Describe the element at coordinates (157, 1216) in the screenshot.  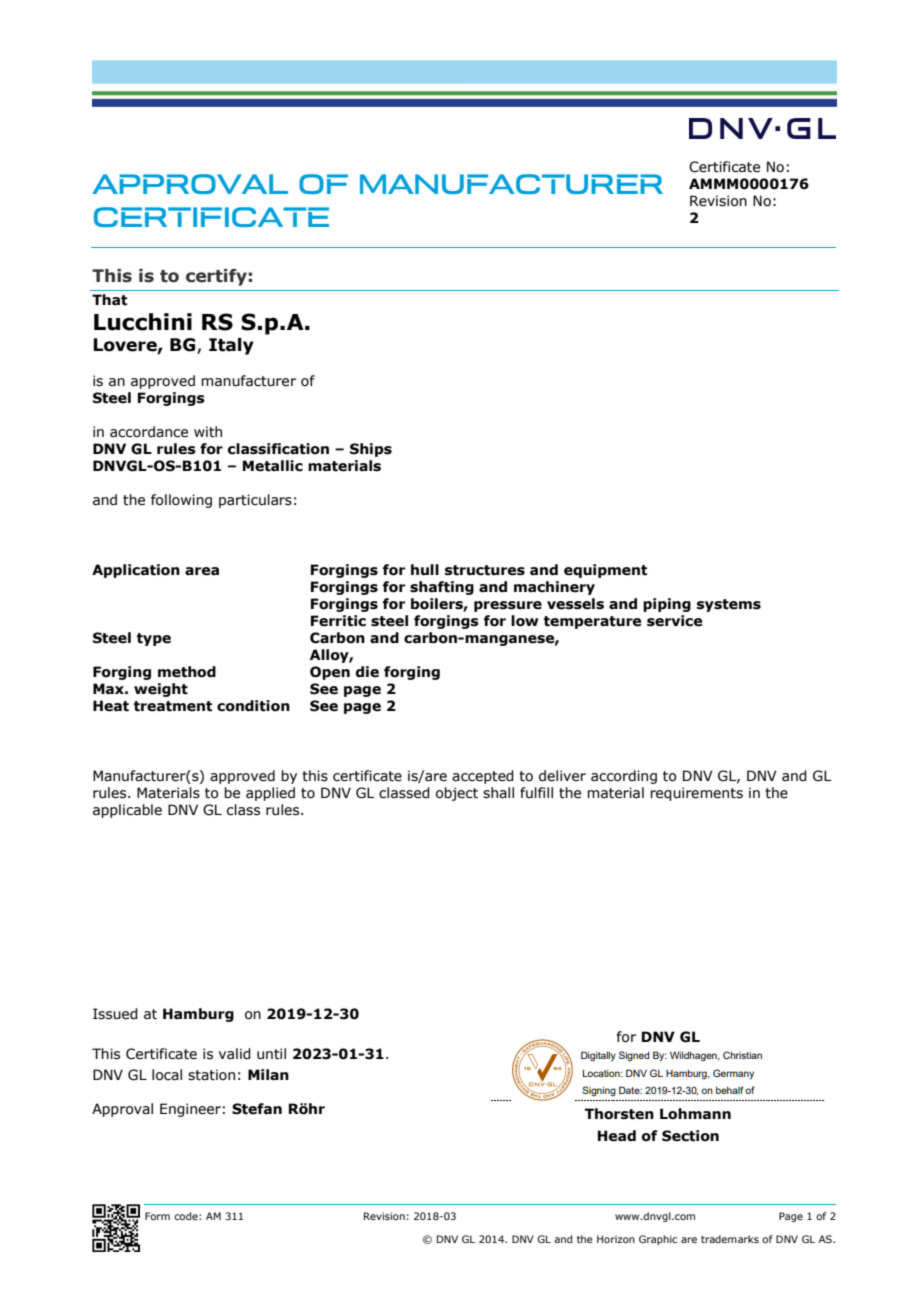
I see `Form` at that location.
